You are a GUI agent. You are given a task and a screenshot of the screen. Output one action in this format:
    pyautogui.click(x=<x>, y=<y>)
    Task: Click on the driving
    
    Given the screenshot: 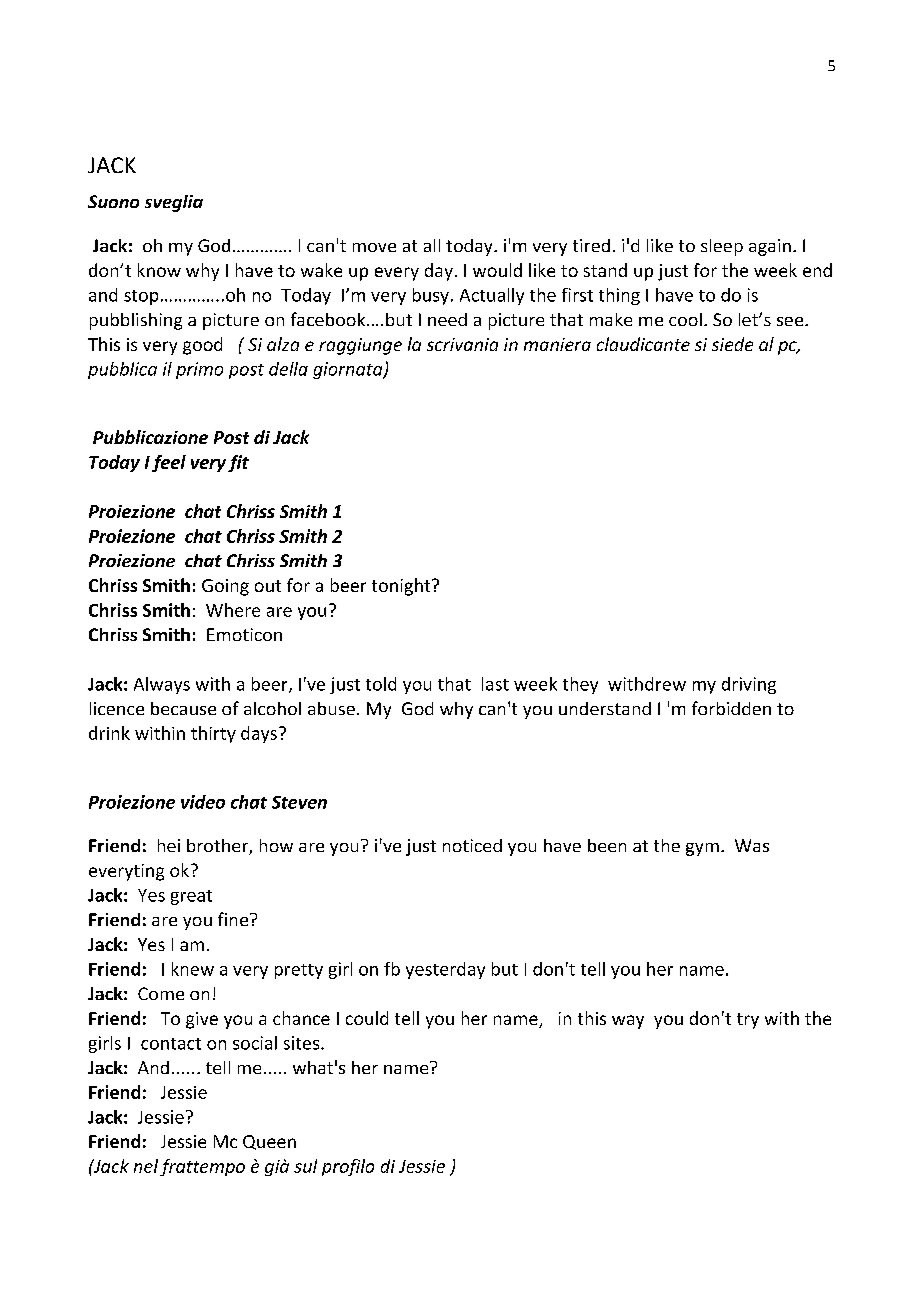 What is the action you would take?
    pyautogui.click(x=749, y=685)
